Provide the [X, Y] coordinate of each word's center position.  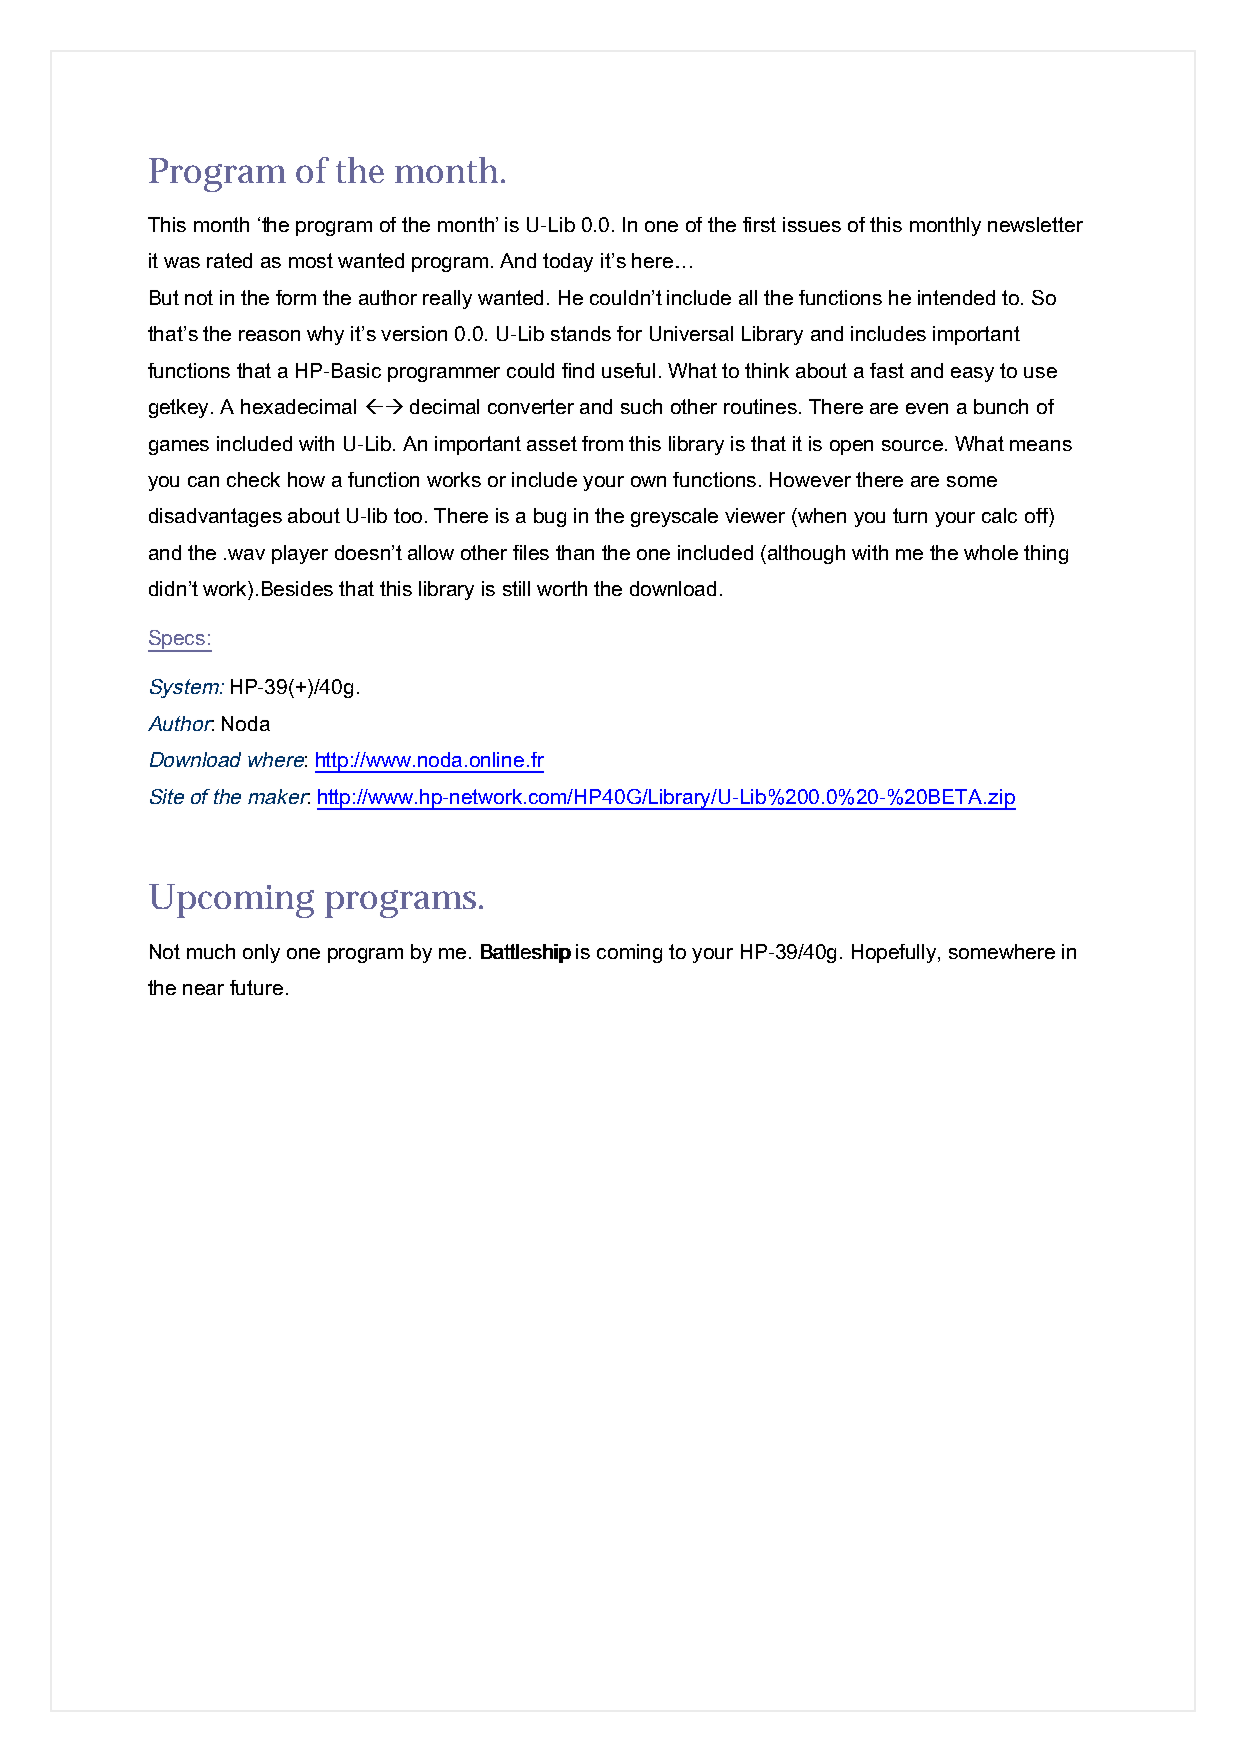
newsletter [1035, 224]
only [261, 953]
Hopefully [895, 953]
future [256, 987]
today [568, 262]
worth [562, 588]
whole [991, 552]
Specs [178, 641]
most [311, 260]
